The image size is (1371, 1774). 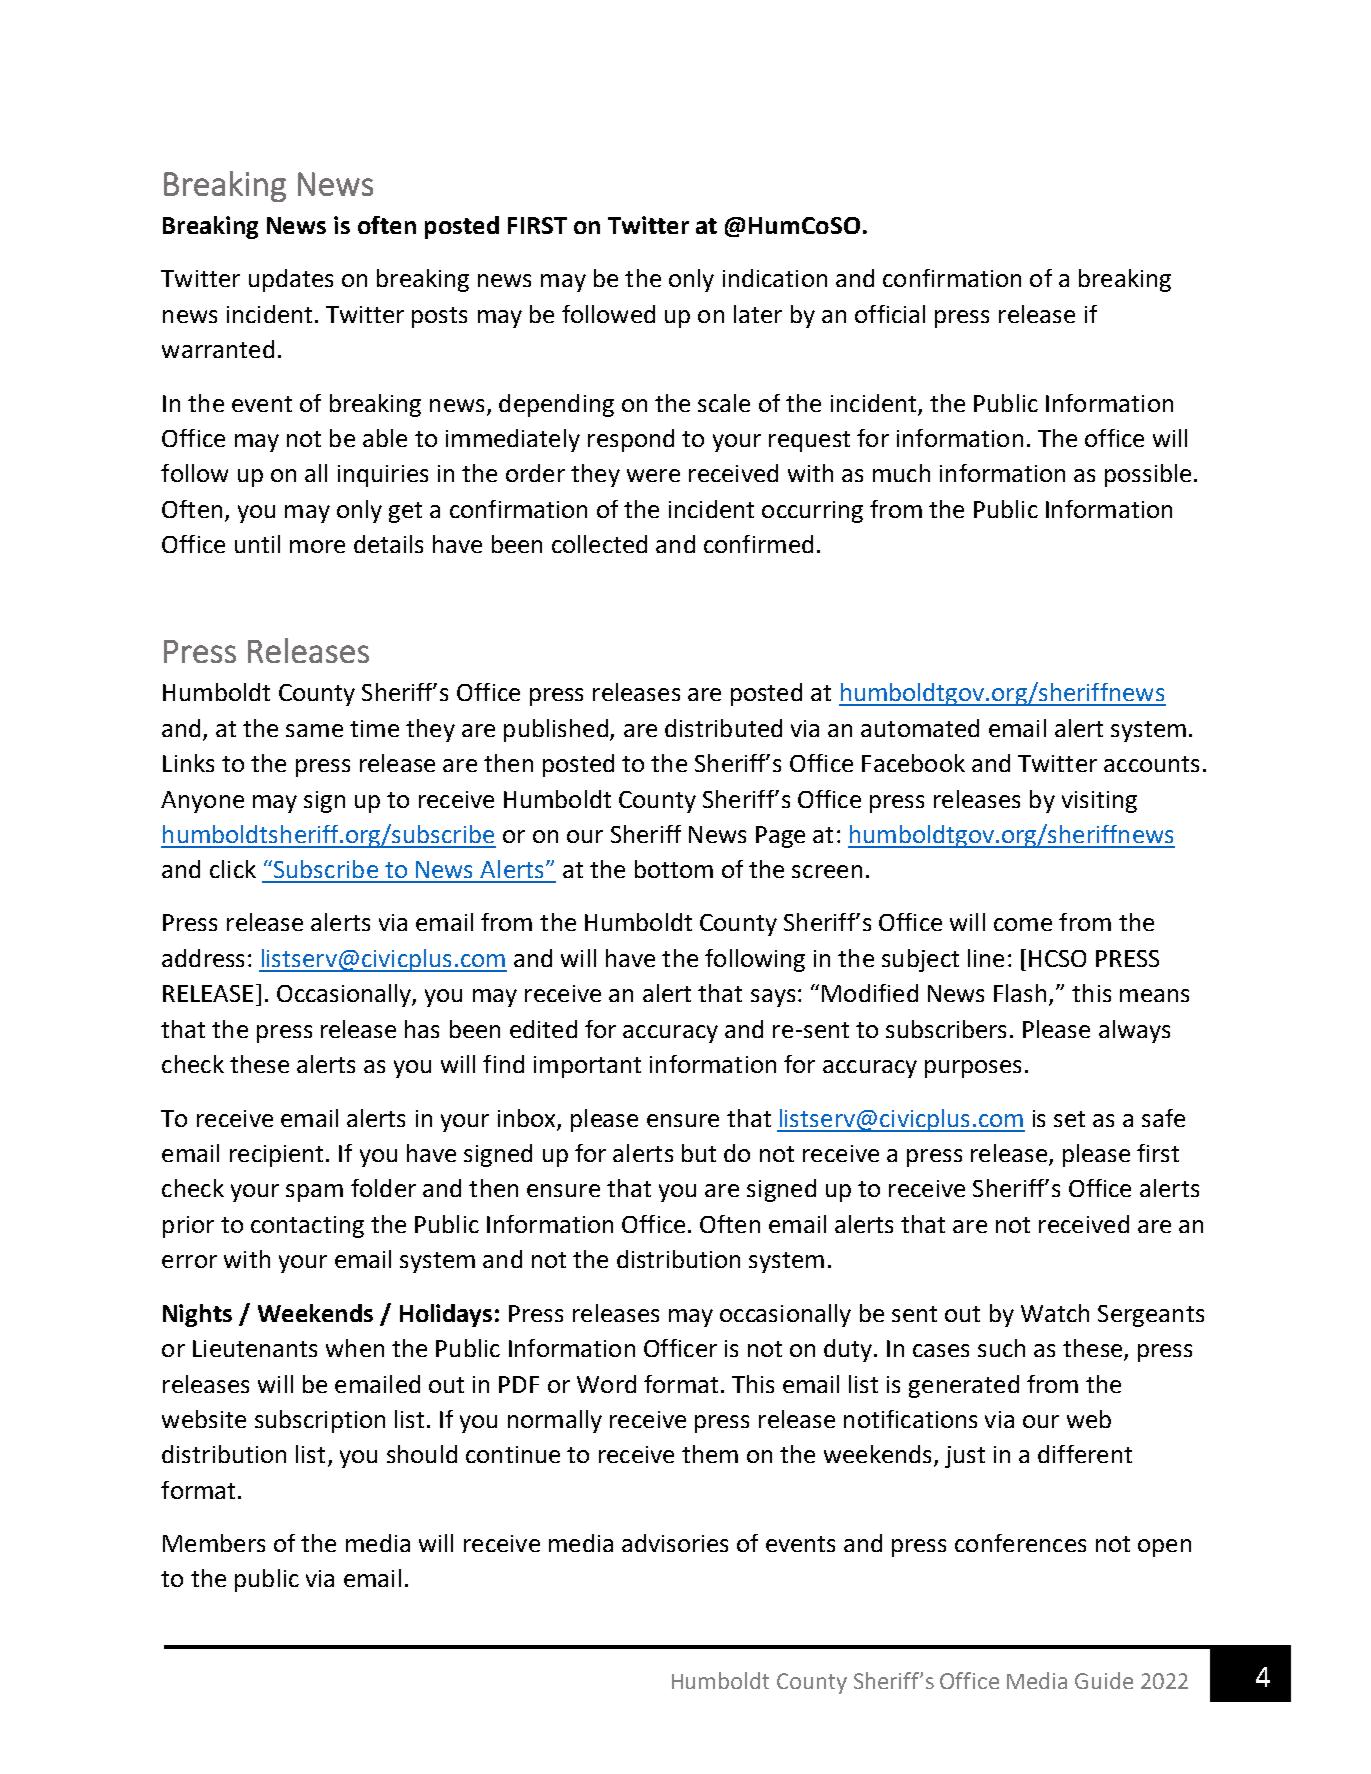 I want to click on address, so click(x=203, y=958).
